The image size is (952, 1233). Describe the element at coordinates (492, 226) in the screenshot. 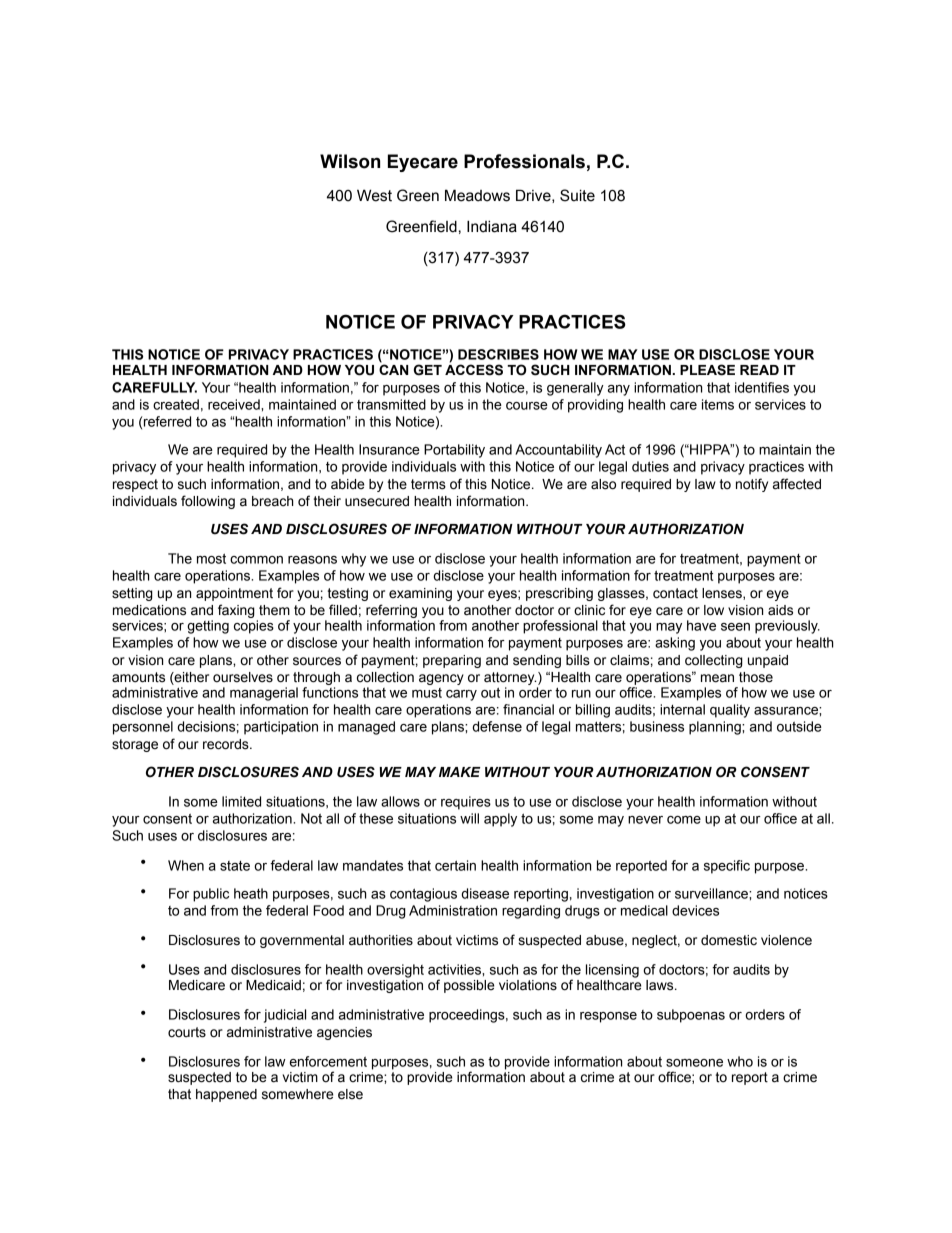

I see `Indiana` at that location.
